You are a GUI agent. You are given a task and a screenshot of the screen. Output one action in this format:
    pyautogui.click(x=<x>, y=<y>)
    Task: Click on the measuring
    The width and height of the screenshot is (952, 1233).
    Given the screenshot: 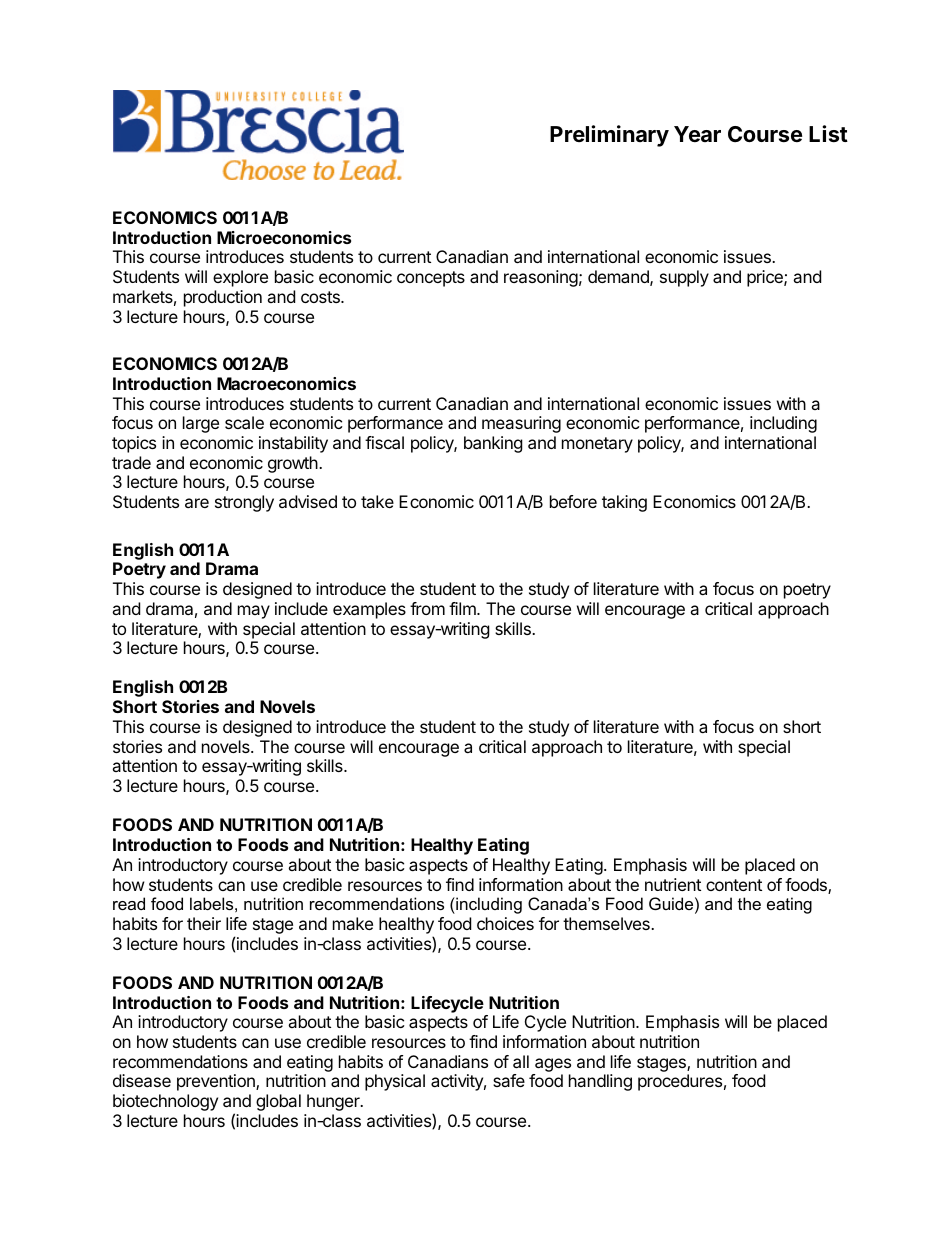 What is the action you would take?
    pyautogui.click(x=521, y=424)
